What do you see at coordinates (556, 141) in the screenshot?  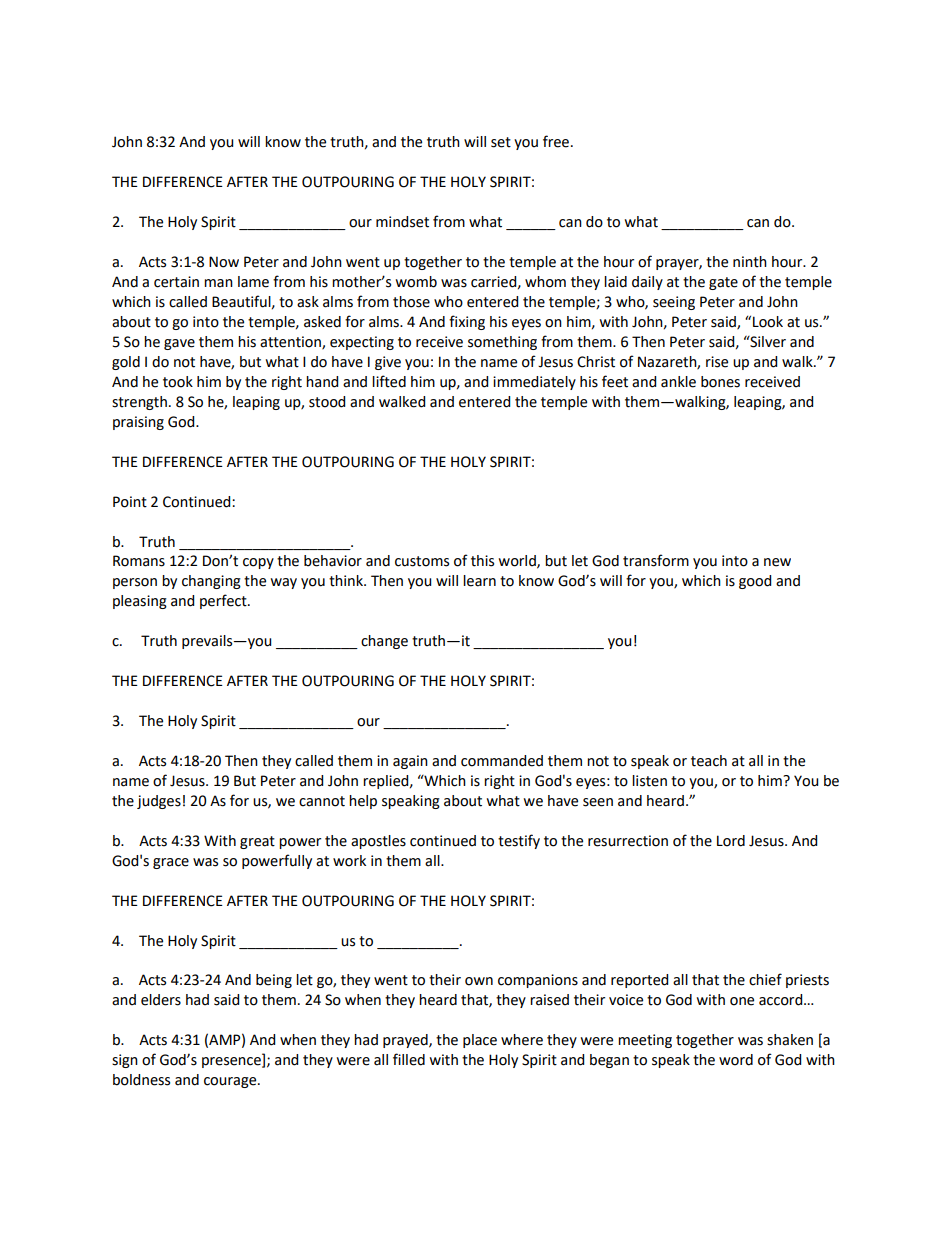 I see `free` at bounding box center [556, 141].
